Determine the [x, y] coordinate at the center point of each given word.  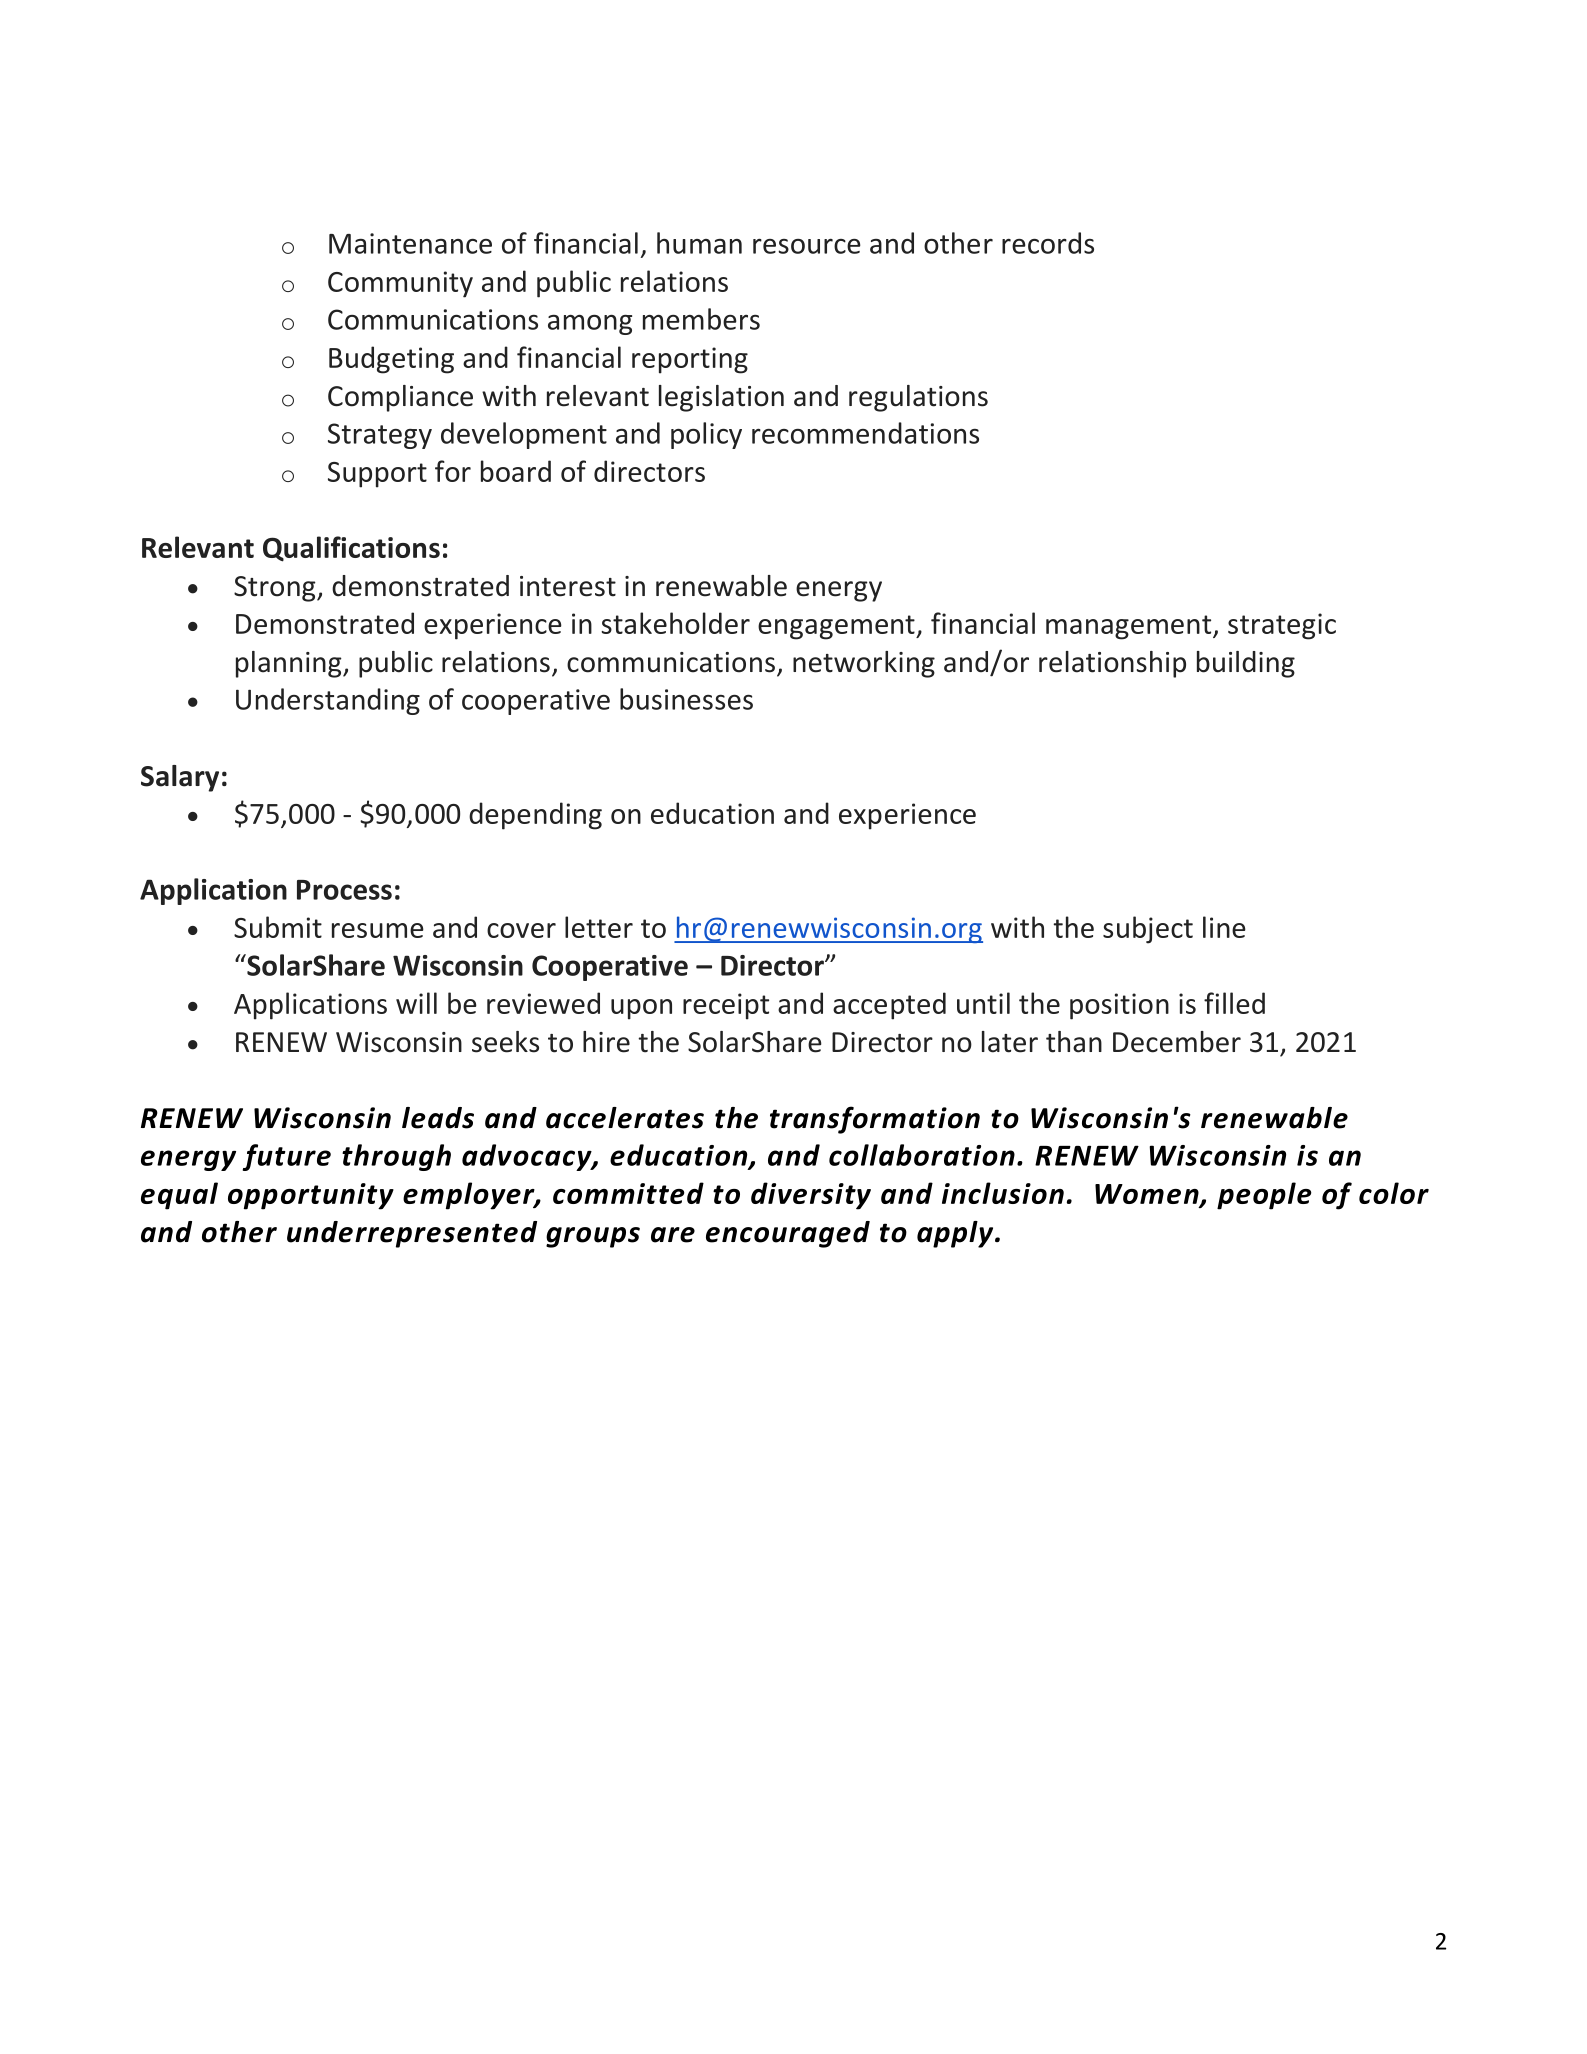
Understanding [328, 701]
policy [706, 435]
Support [377, 475]
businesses [686, 699]
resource [807, 246]
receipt [726, 1006]
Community [400, 284]
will [416, 1003]
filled [1234, 1003]
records [1048, 243]
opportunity [311, 1196]
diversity [811, 1196]
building [1246, 664]
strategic [1282, 626]
